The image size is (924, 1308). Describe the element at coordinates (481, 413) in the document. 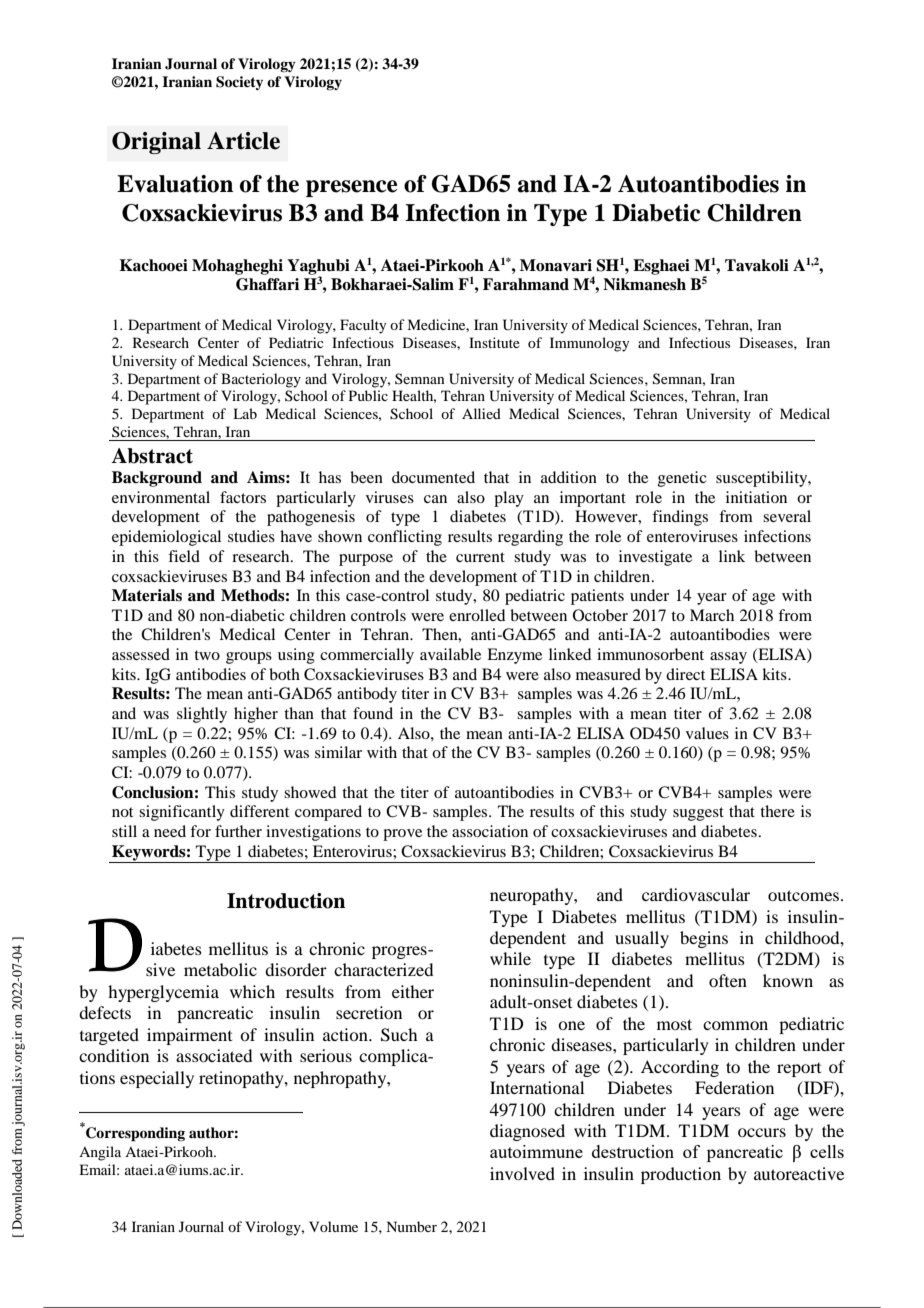

I see `Allied` at that location.
